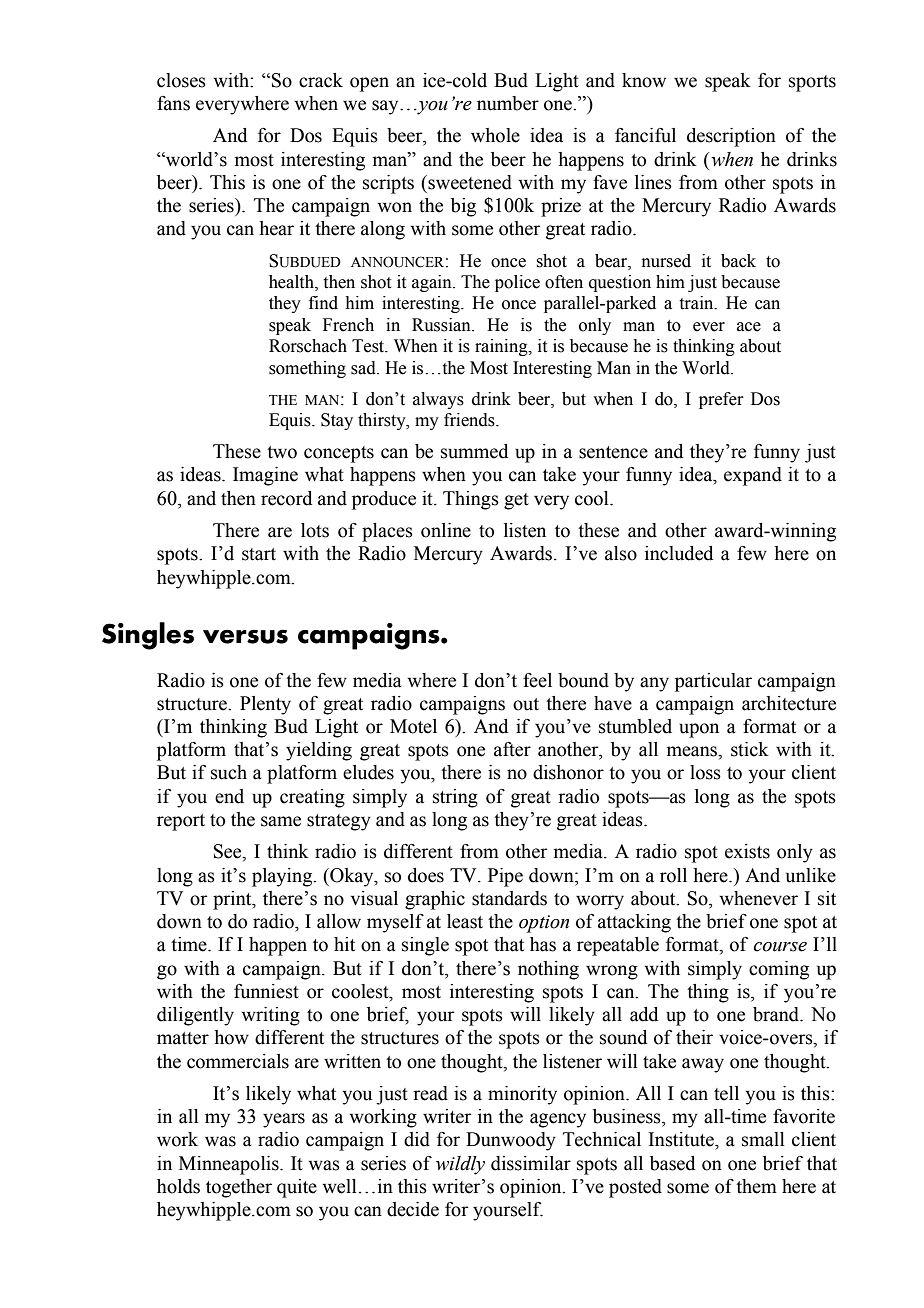 The width and height of the screenshot is (924, 1308). What do you see at coordinates (753, 476) in the screenshot?
I see `expand` at bounding box center [753, 476].
